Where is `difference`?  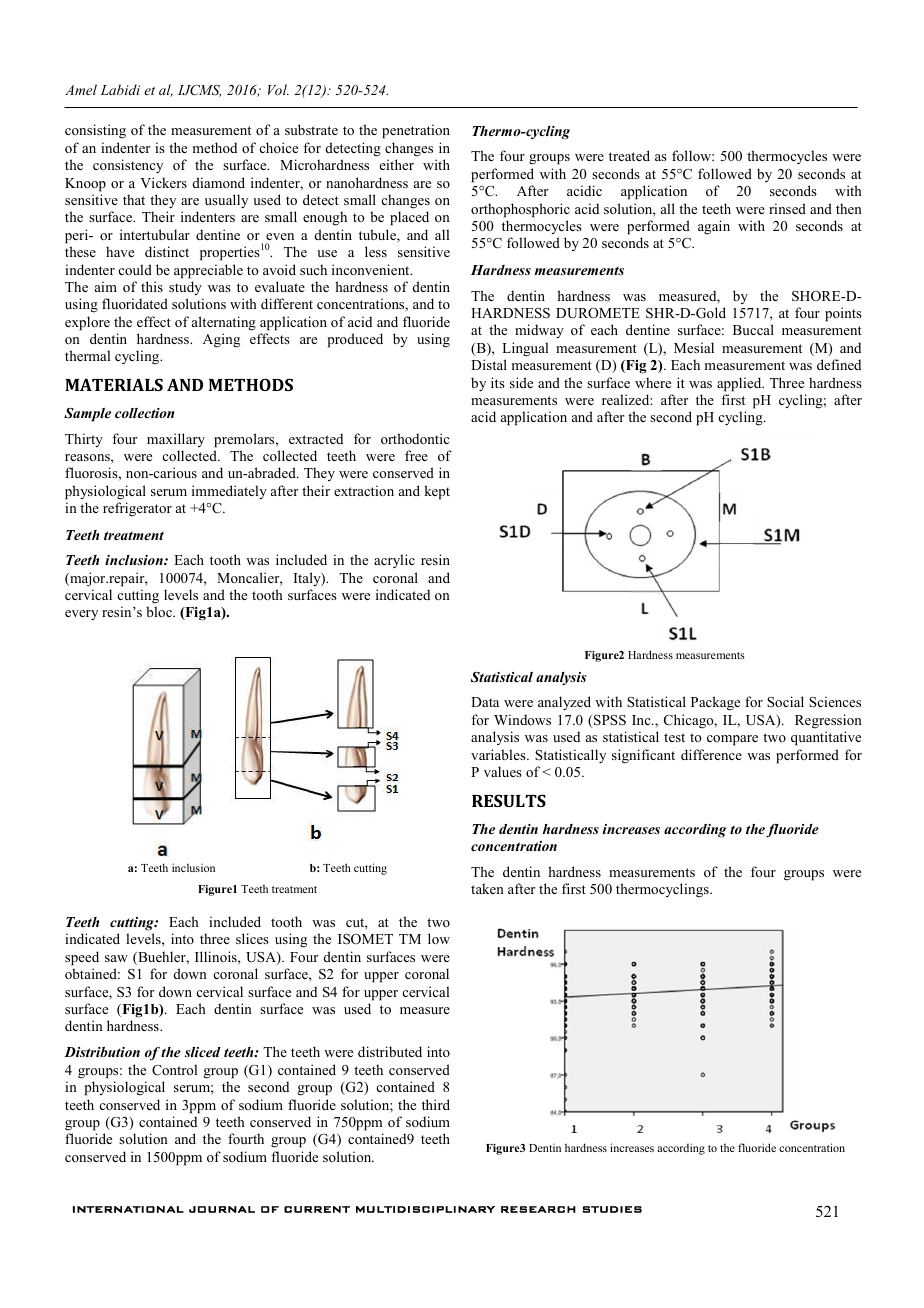
difference is located at coordinates (711, 754).
